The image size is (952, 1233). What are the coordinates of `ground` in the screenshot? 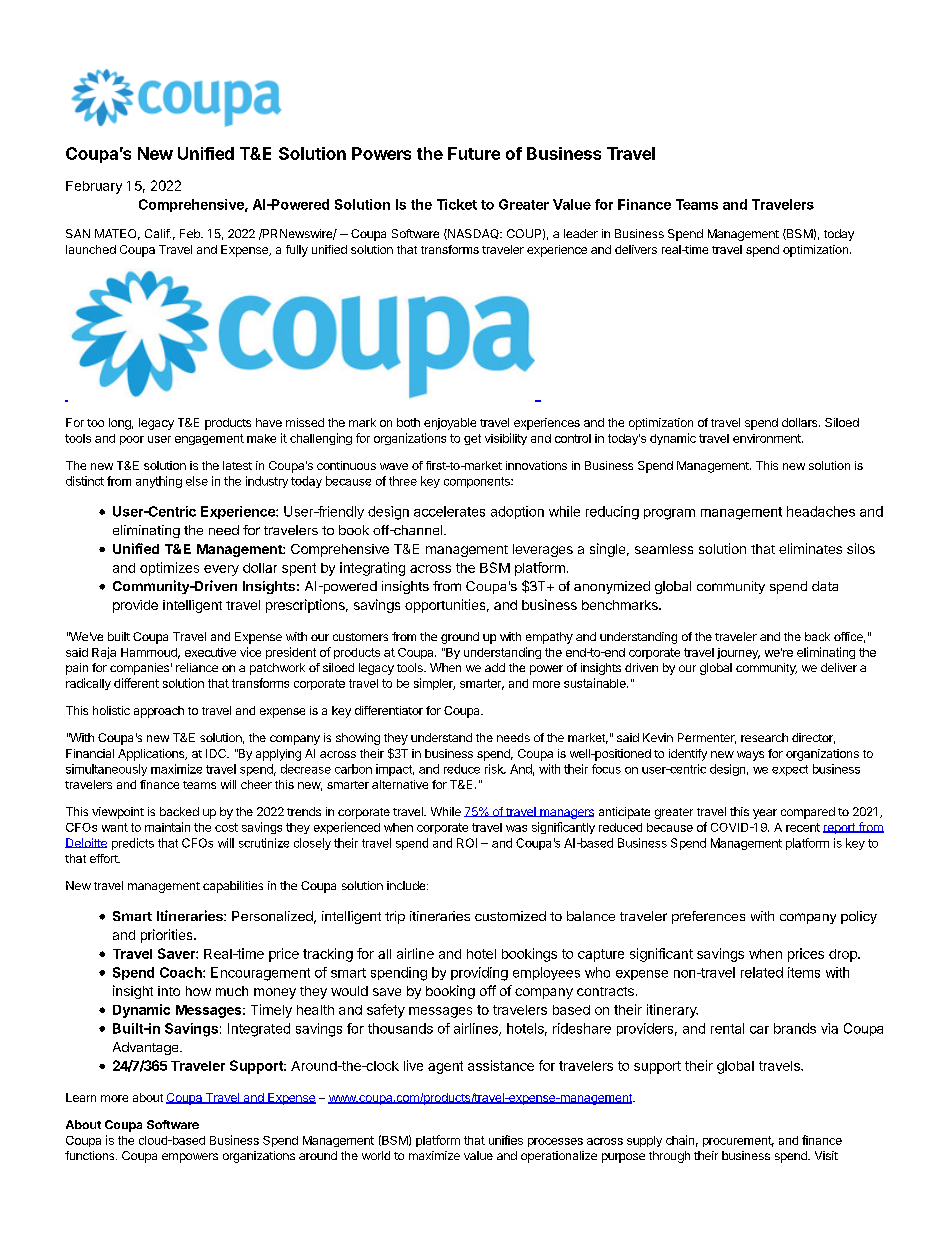 It's located at (460, 638).
